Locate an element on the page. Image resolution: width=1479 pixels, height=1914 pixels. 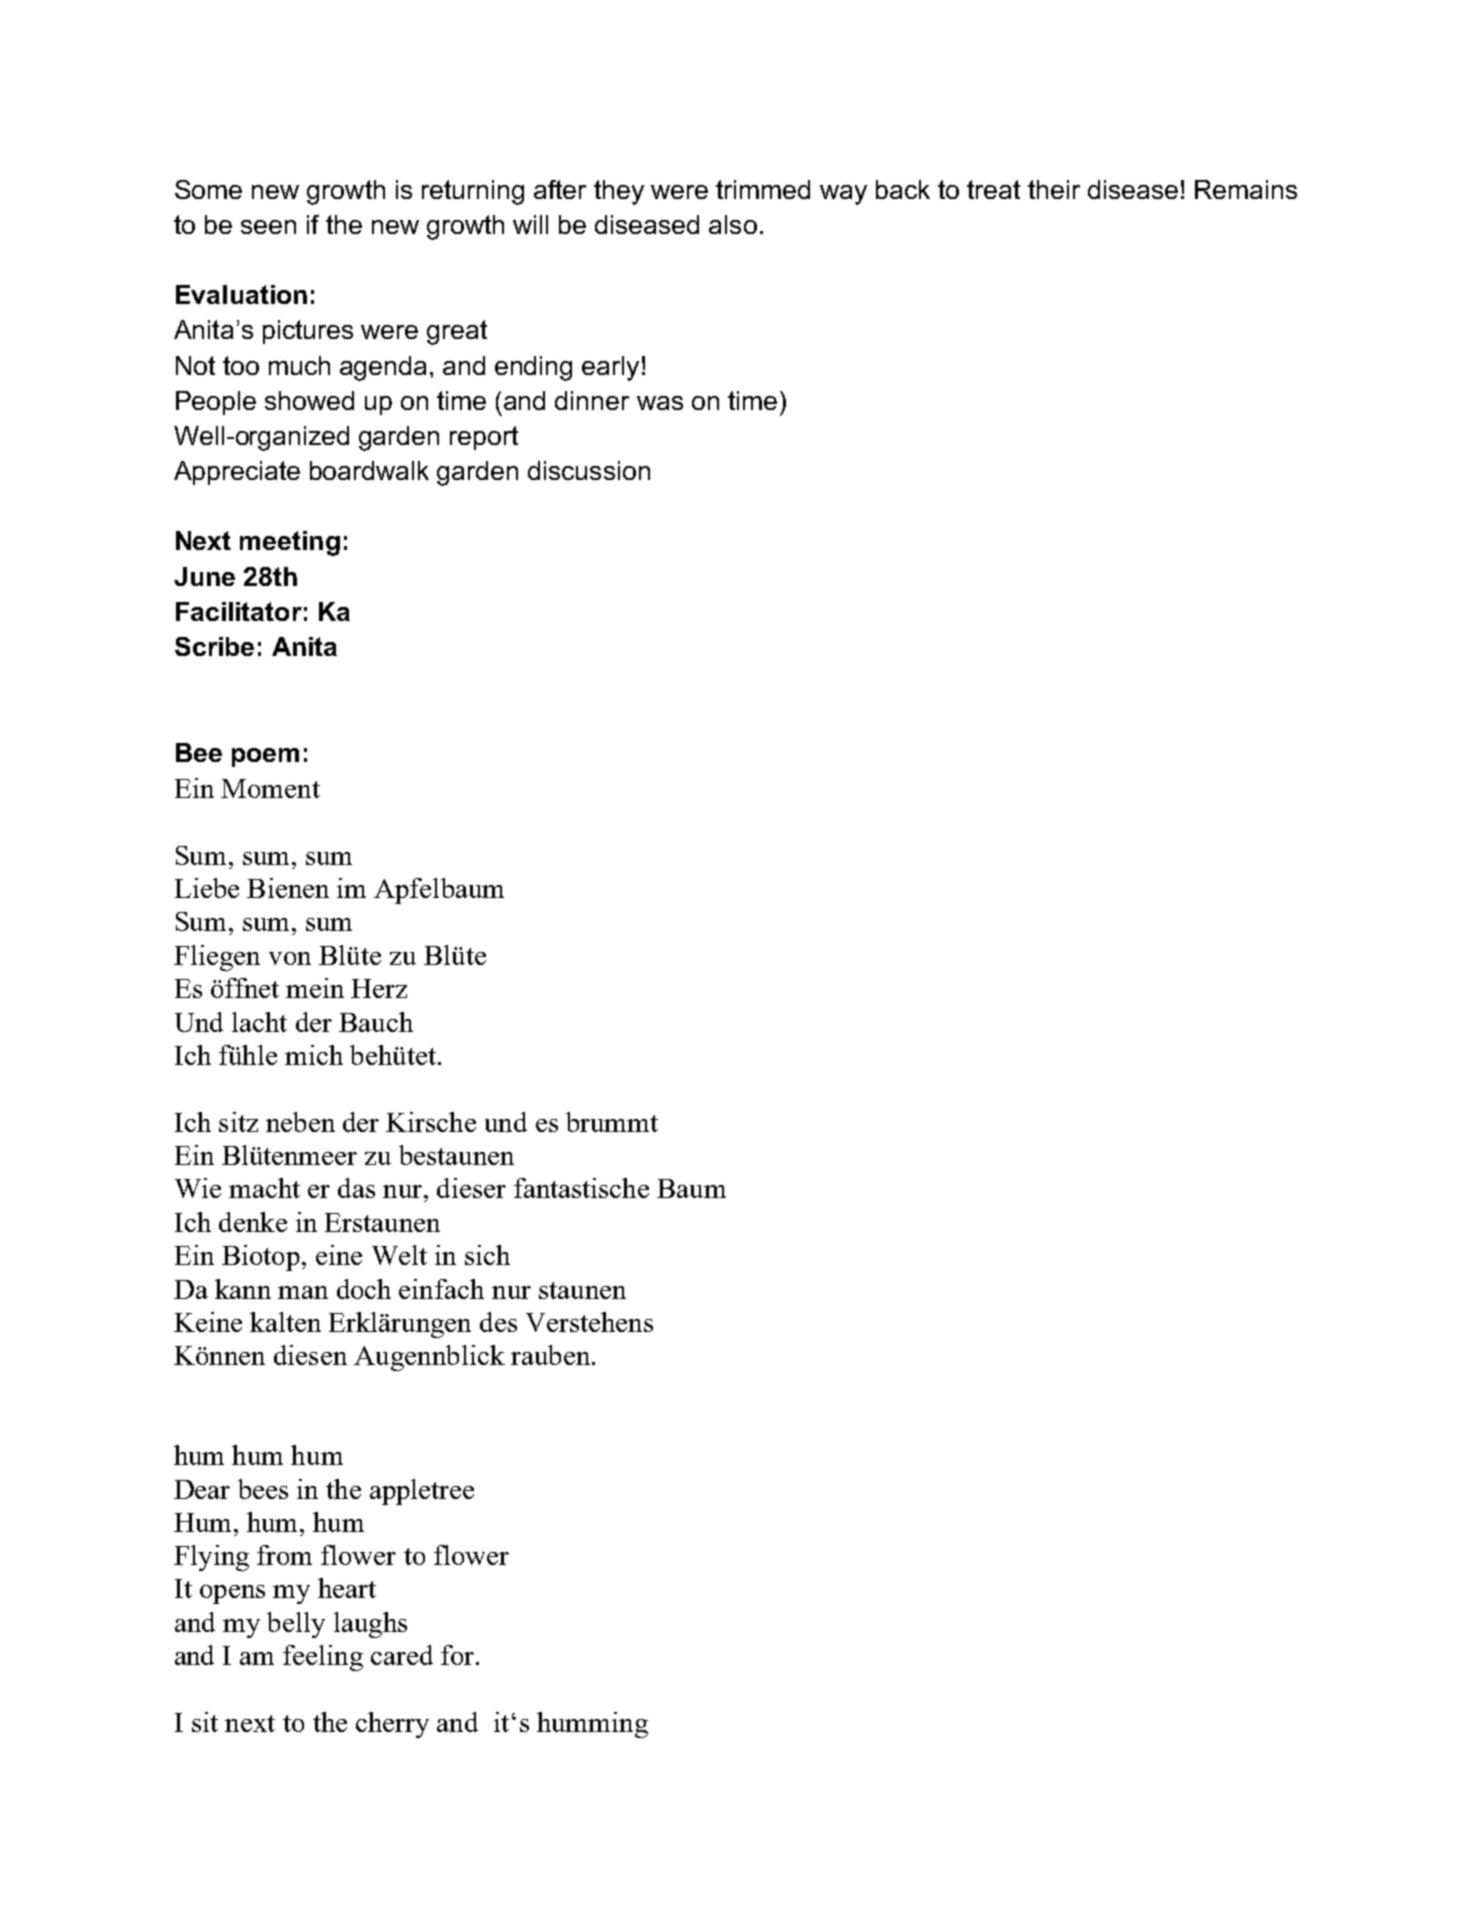
seen is located at coordinates (268, 227).
